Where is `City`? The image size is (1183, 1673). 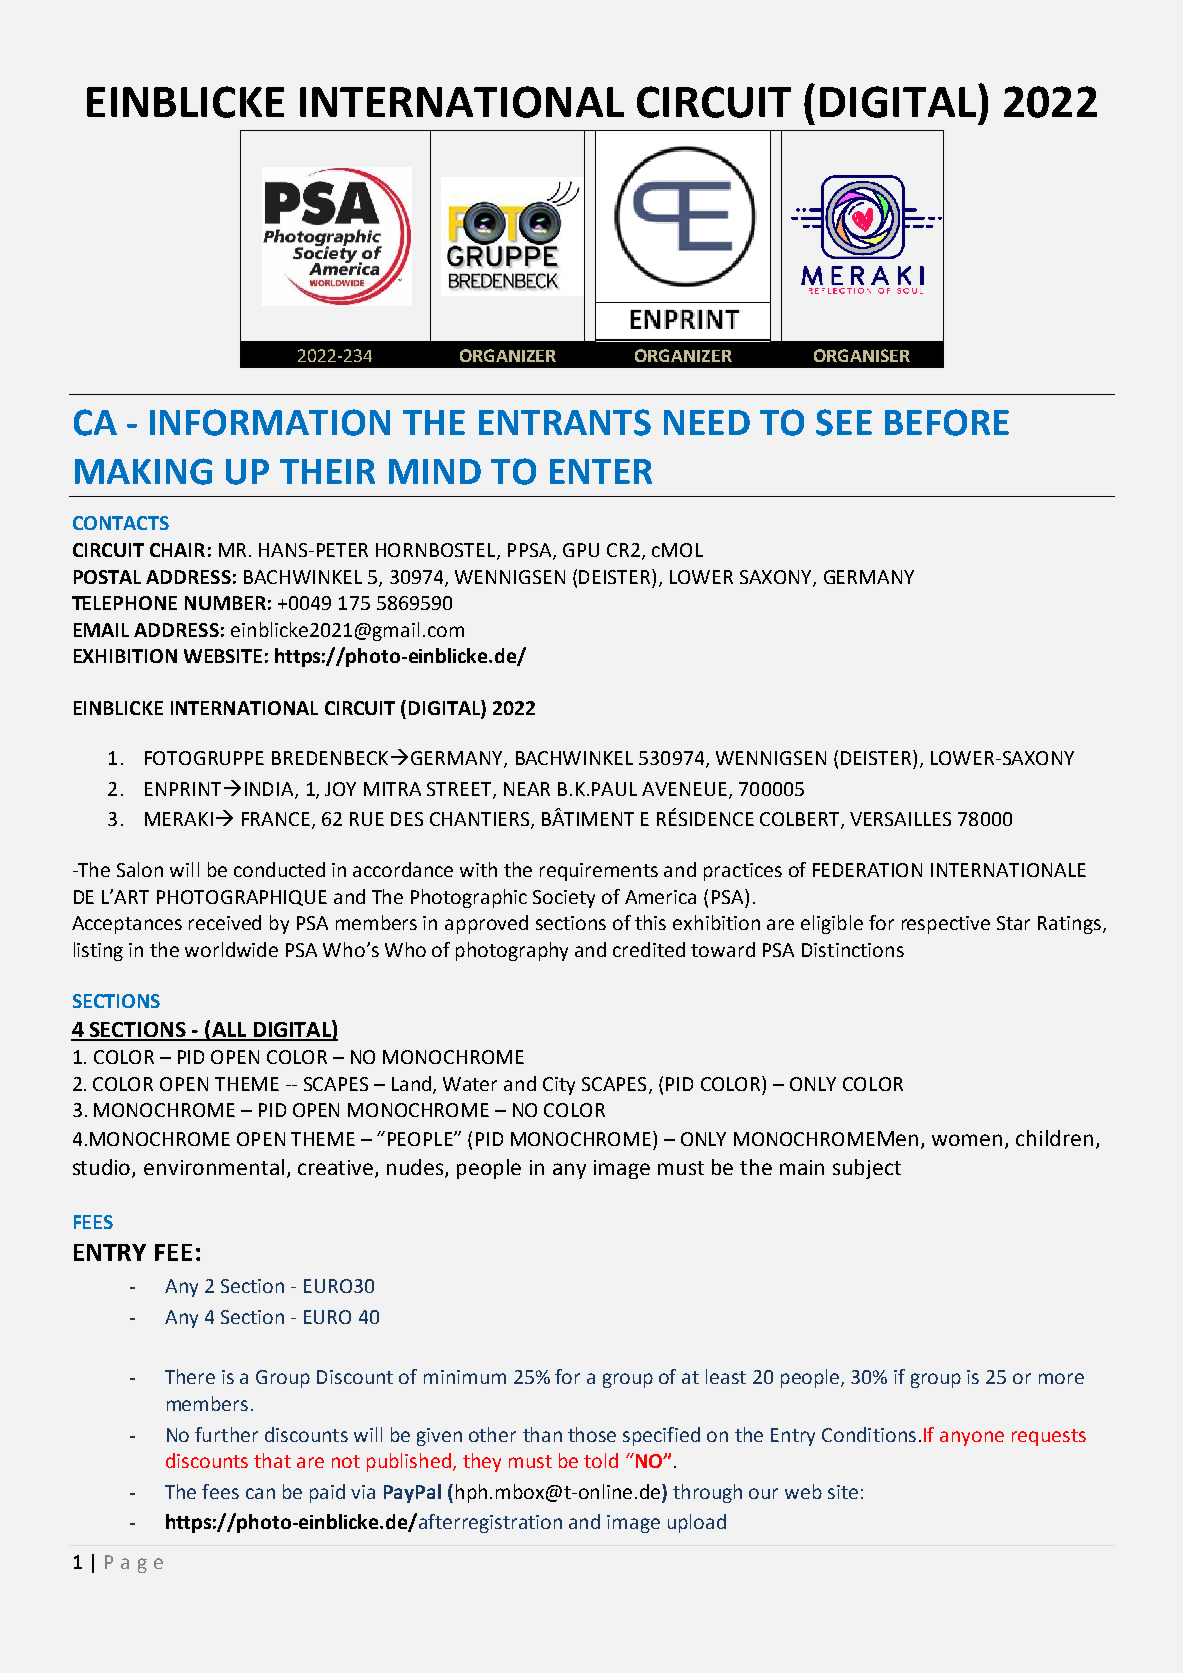 City is located at coordinates (559, 1086).
